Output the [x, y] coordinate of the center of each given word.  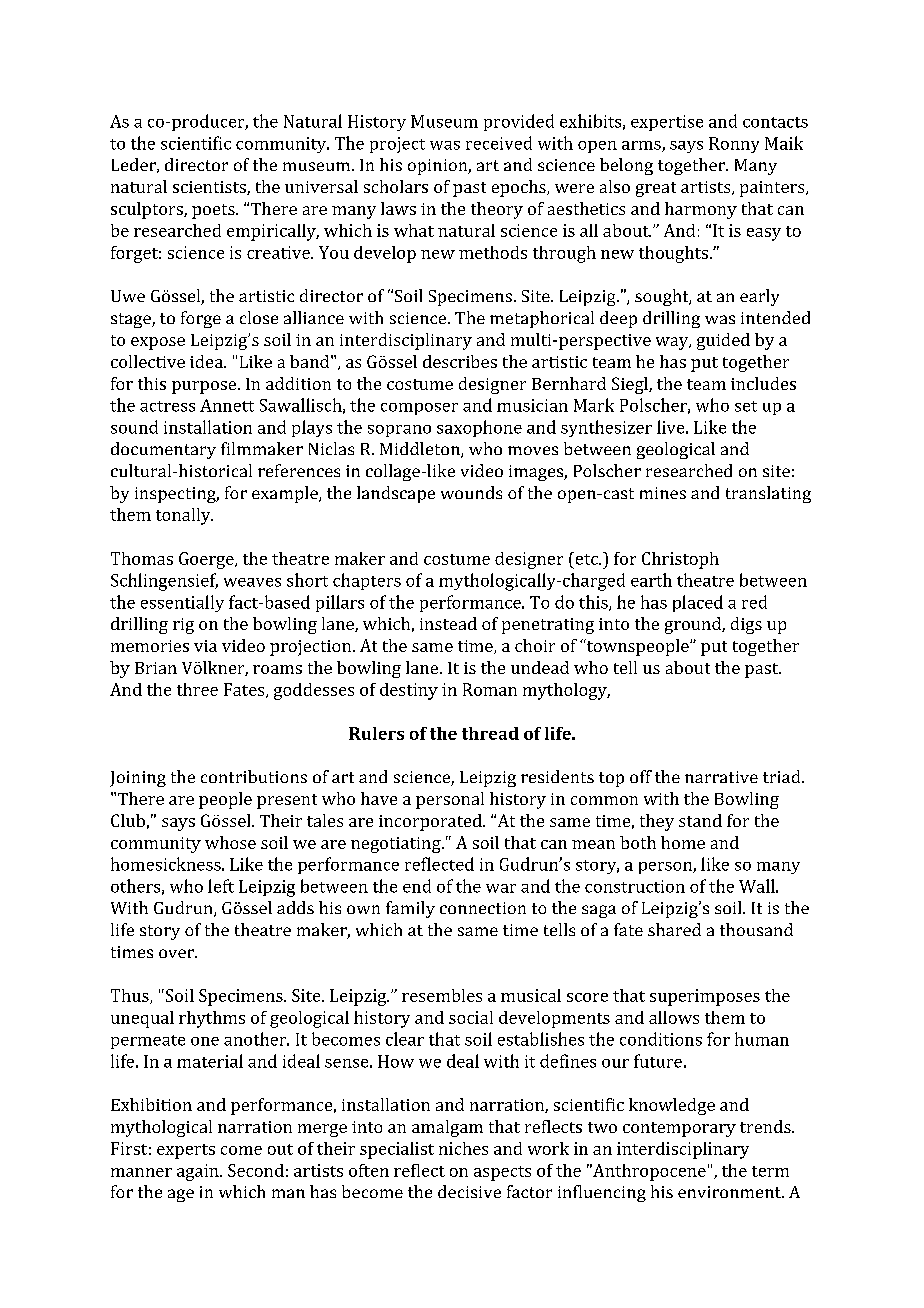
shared [674, 929]
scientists [210, 188]
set [746, 406]
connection [483, 908]
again [199, 1172]
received [499, 143]
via [205, 646]
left [221, 886]
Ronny [734, 145]
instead [448, 623]
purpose [205, 387]
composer [419, 409]
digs [746, 625]
